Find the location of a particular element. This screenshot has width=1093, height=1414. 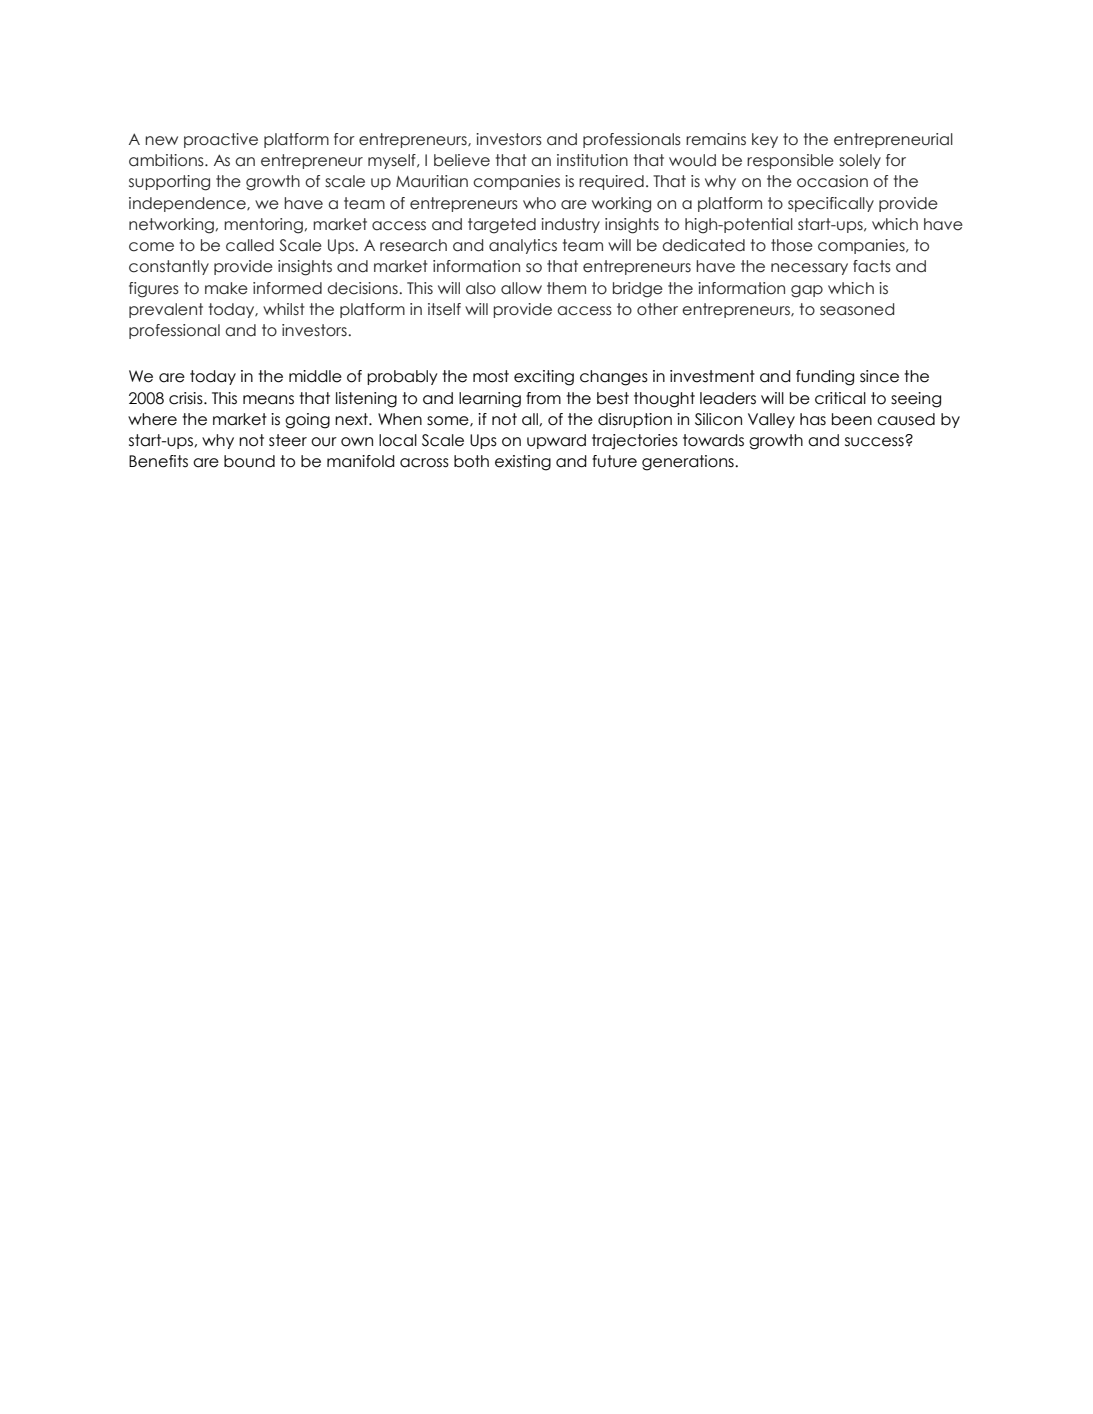

analytics is located at coordinates (523, 246).
